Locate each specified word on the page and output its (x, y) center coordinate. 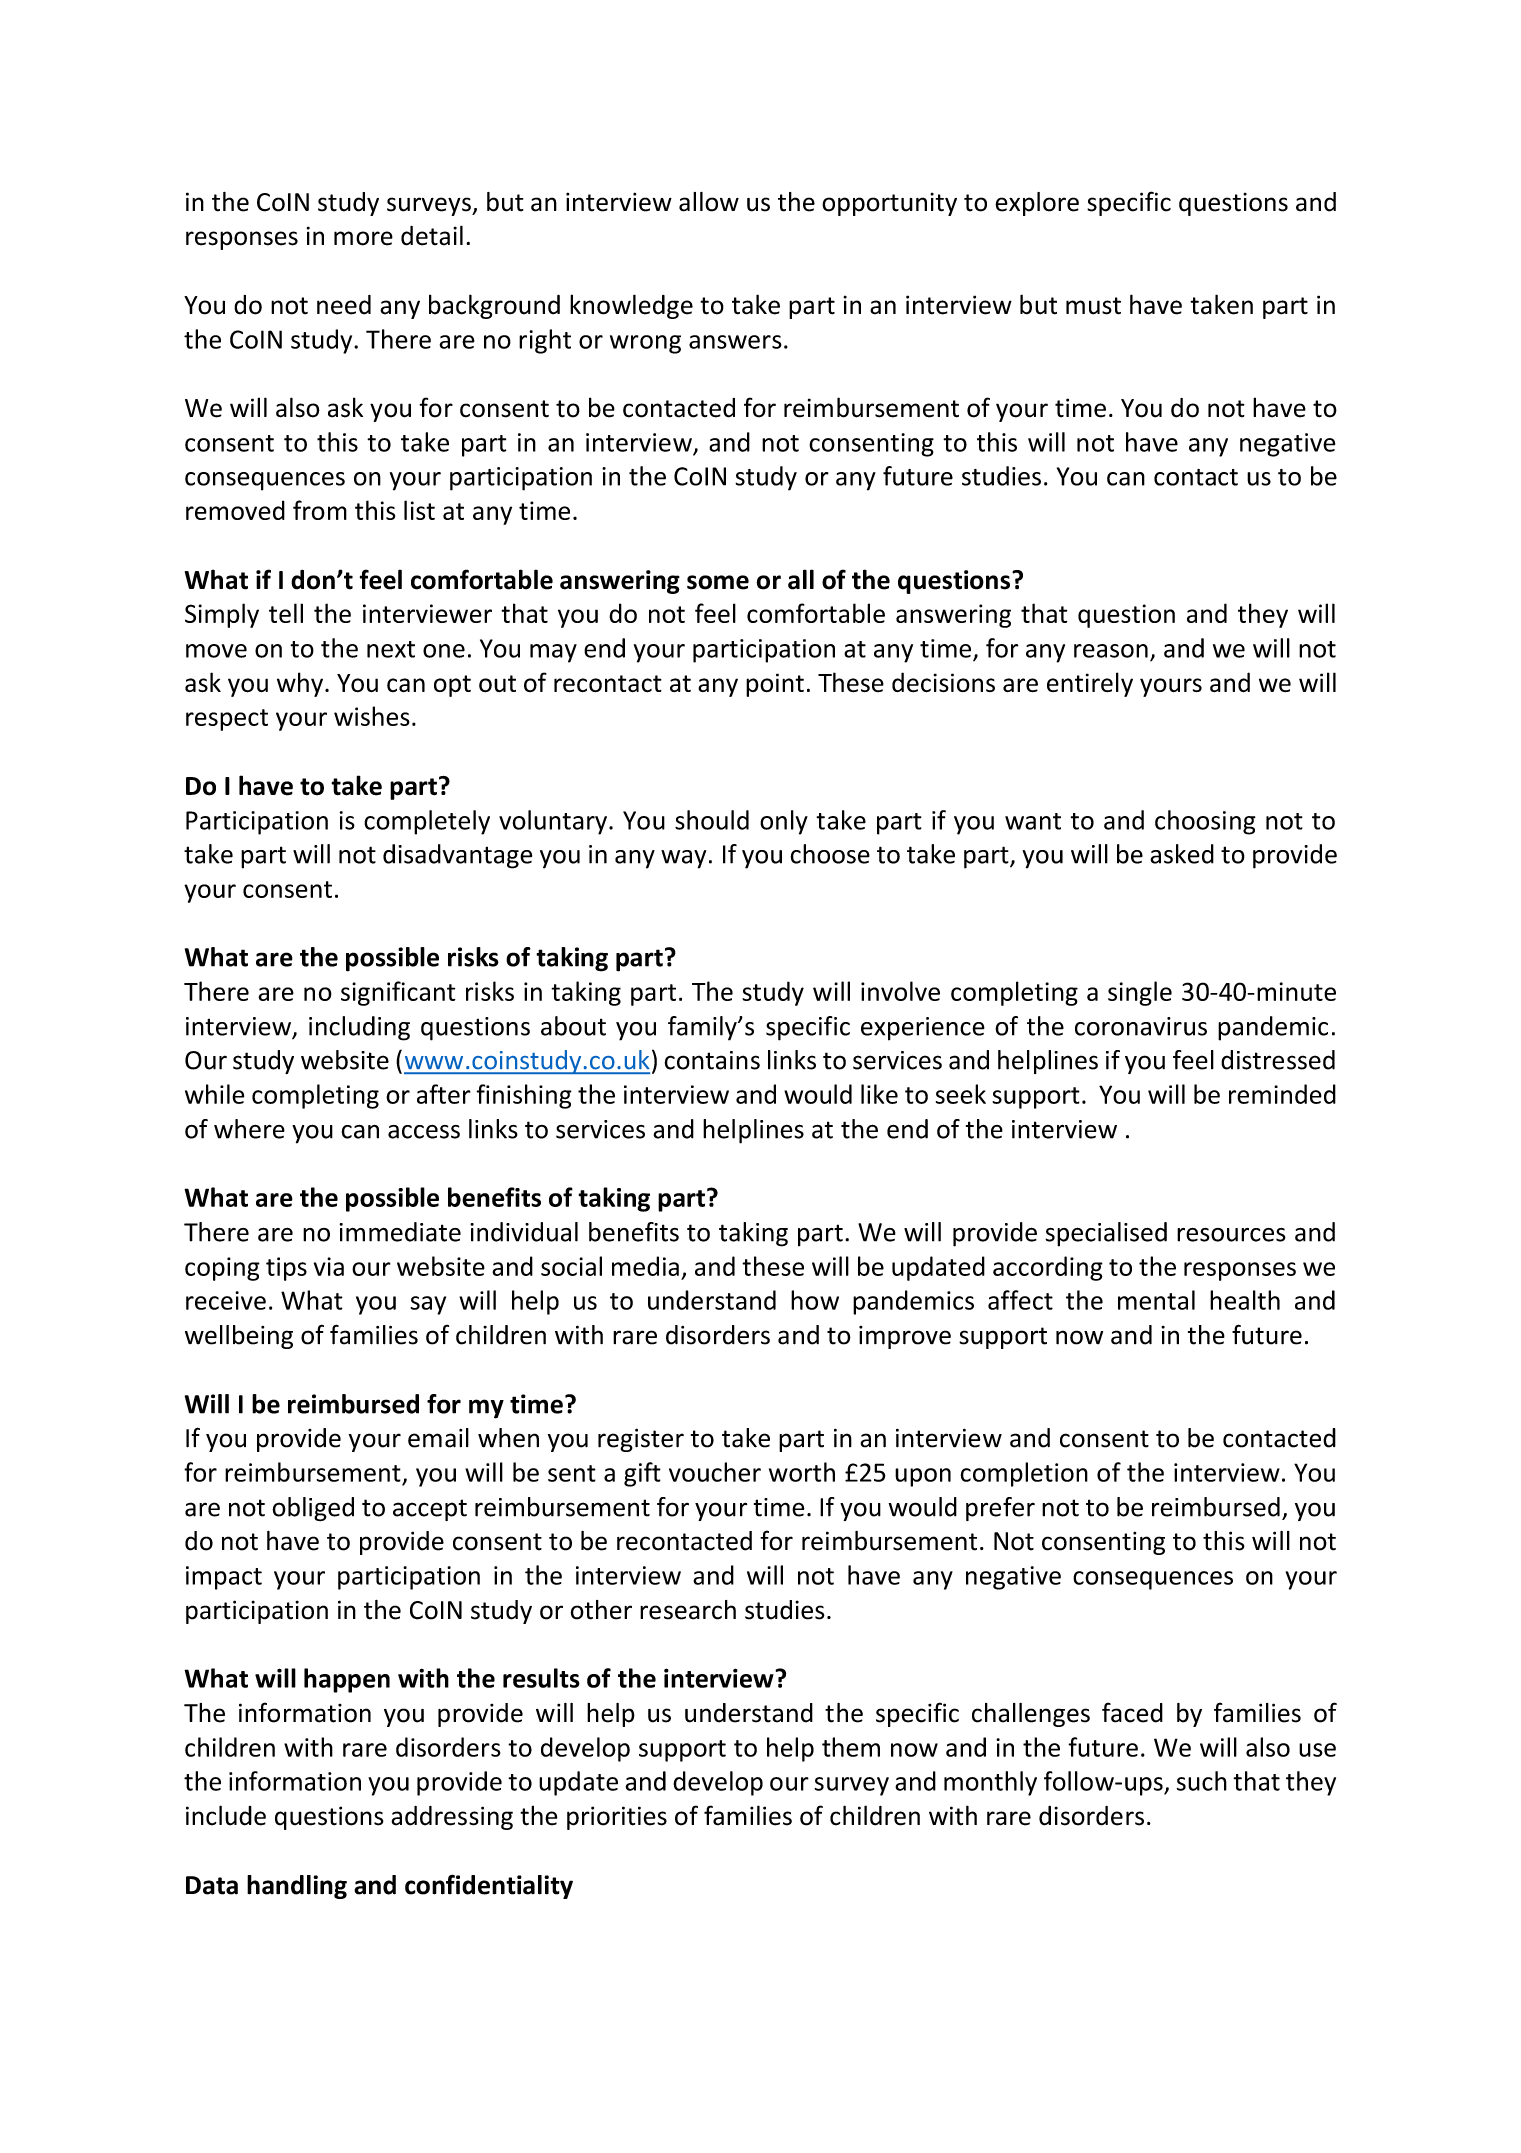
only (784, 822)
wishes (372, 716)
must (1093, 306)
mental (1156, 1300)
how (815, 1300)
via (329, 1266)
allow (709, 202)
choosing (1205, 822)
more (363, 238)
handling (297, 1887)
